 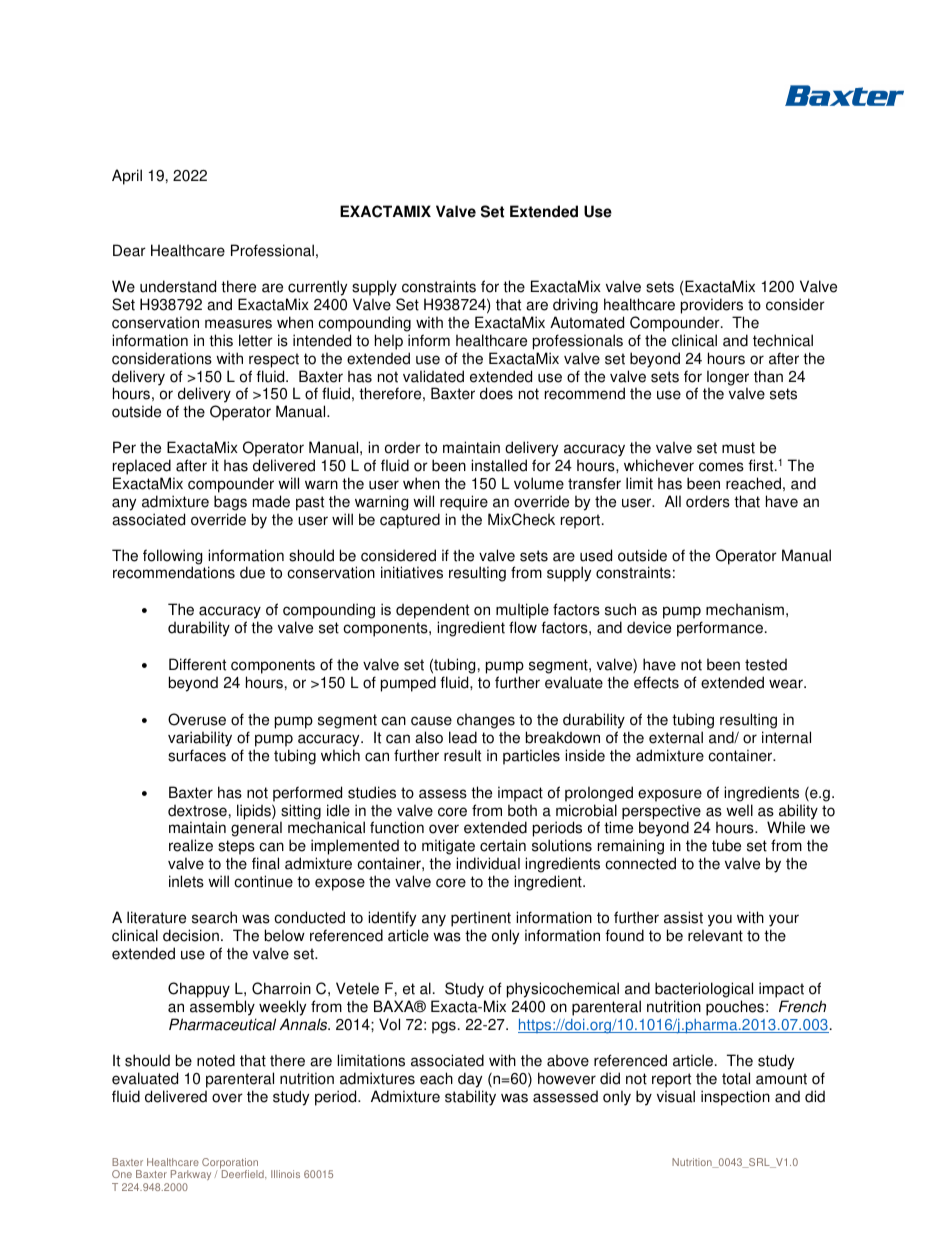 What do you see at coordinates (575, 306) in the image?
I see `driving` at bounding box center [575, 306].
